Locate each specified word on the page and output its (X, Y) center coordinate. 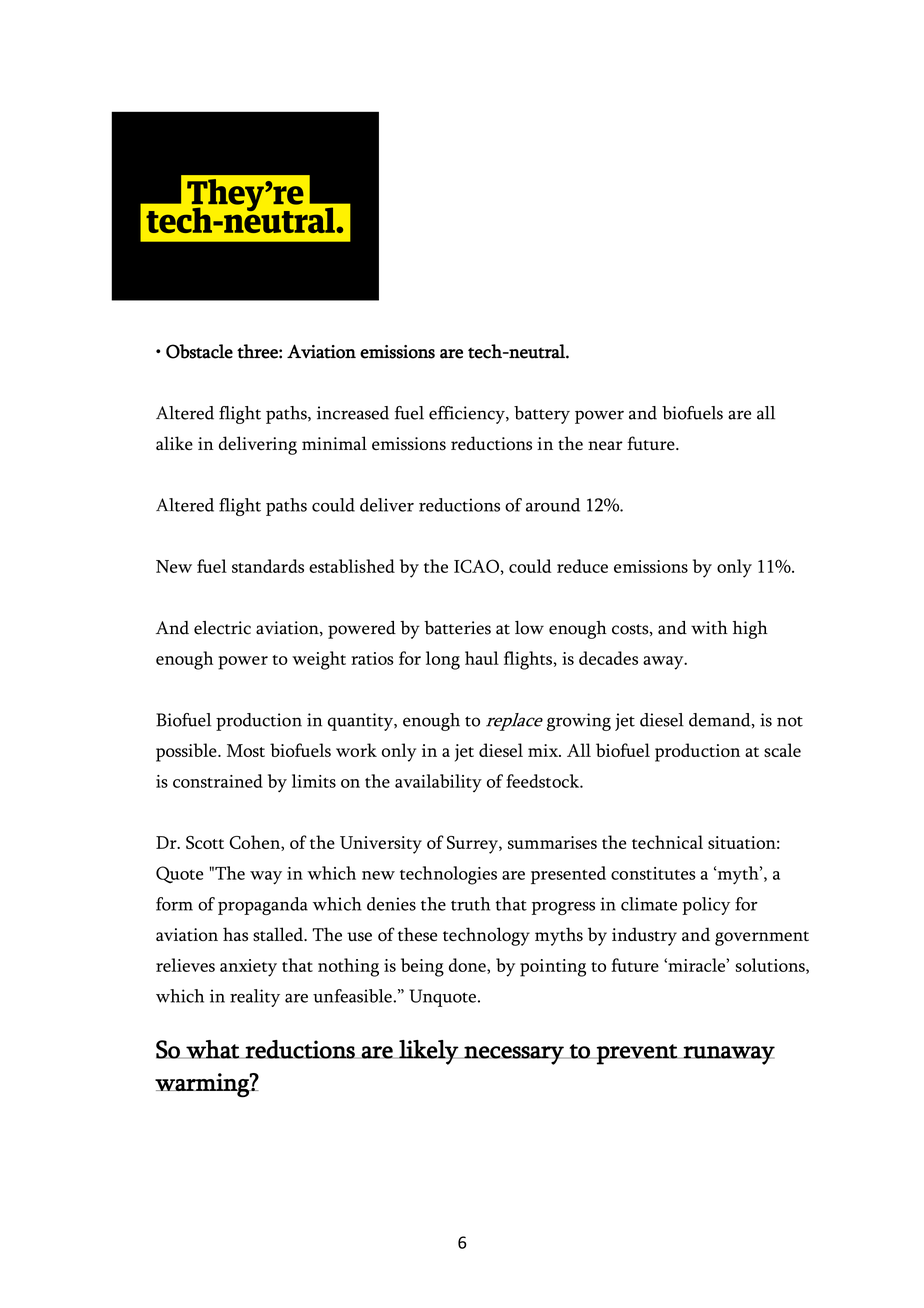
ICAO (476, 566)
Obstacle (199, 351)
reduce (582, 566)
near (605, 445)
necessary (514, 1055)
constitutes (653, 873)
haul (482, 658)
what (212, 1049)
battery (542, 415)
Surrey (473, 845)
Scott (205, 842)
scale (782, 750)
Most (246, 750)
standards (268, 566)
